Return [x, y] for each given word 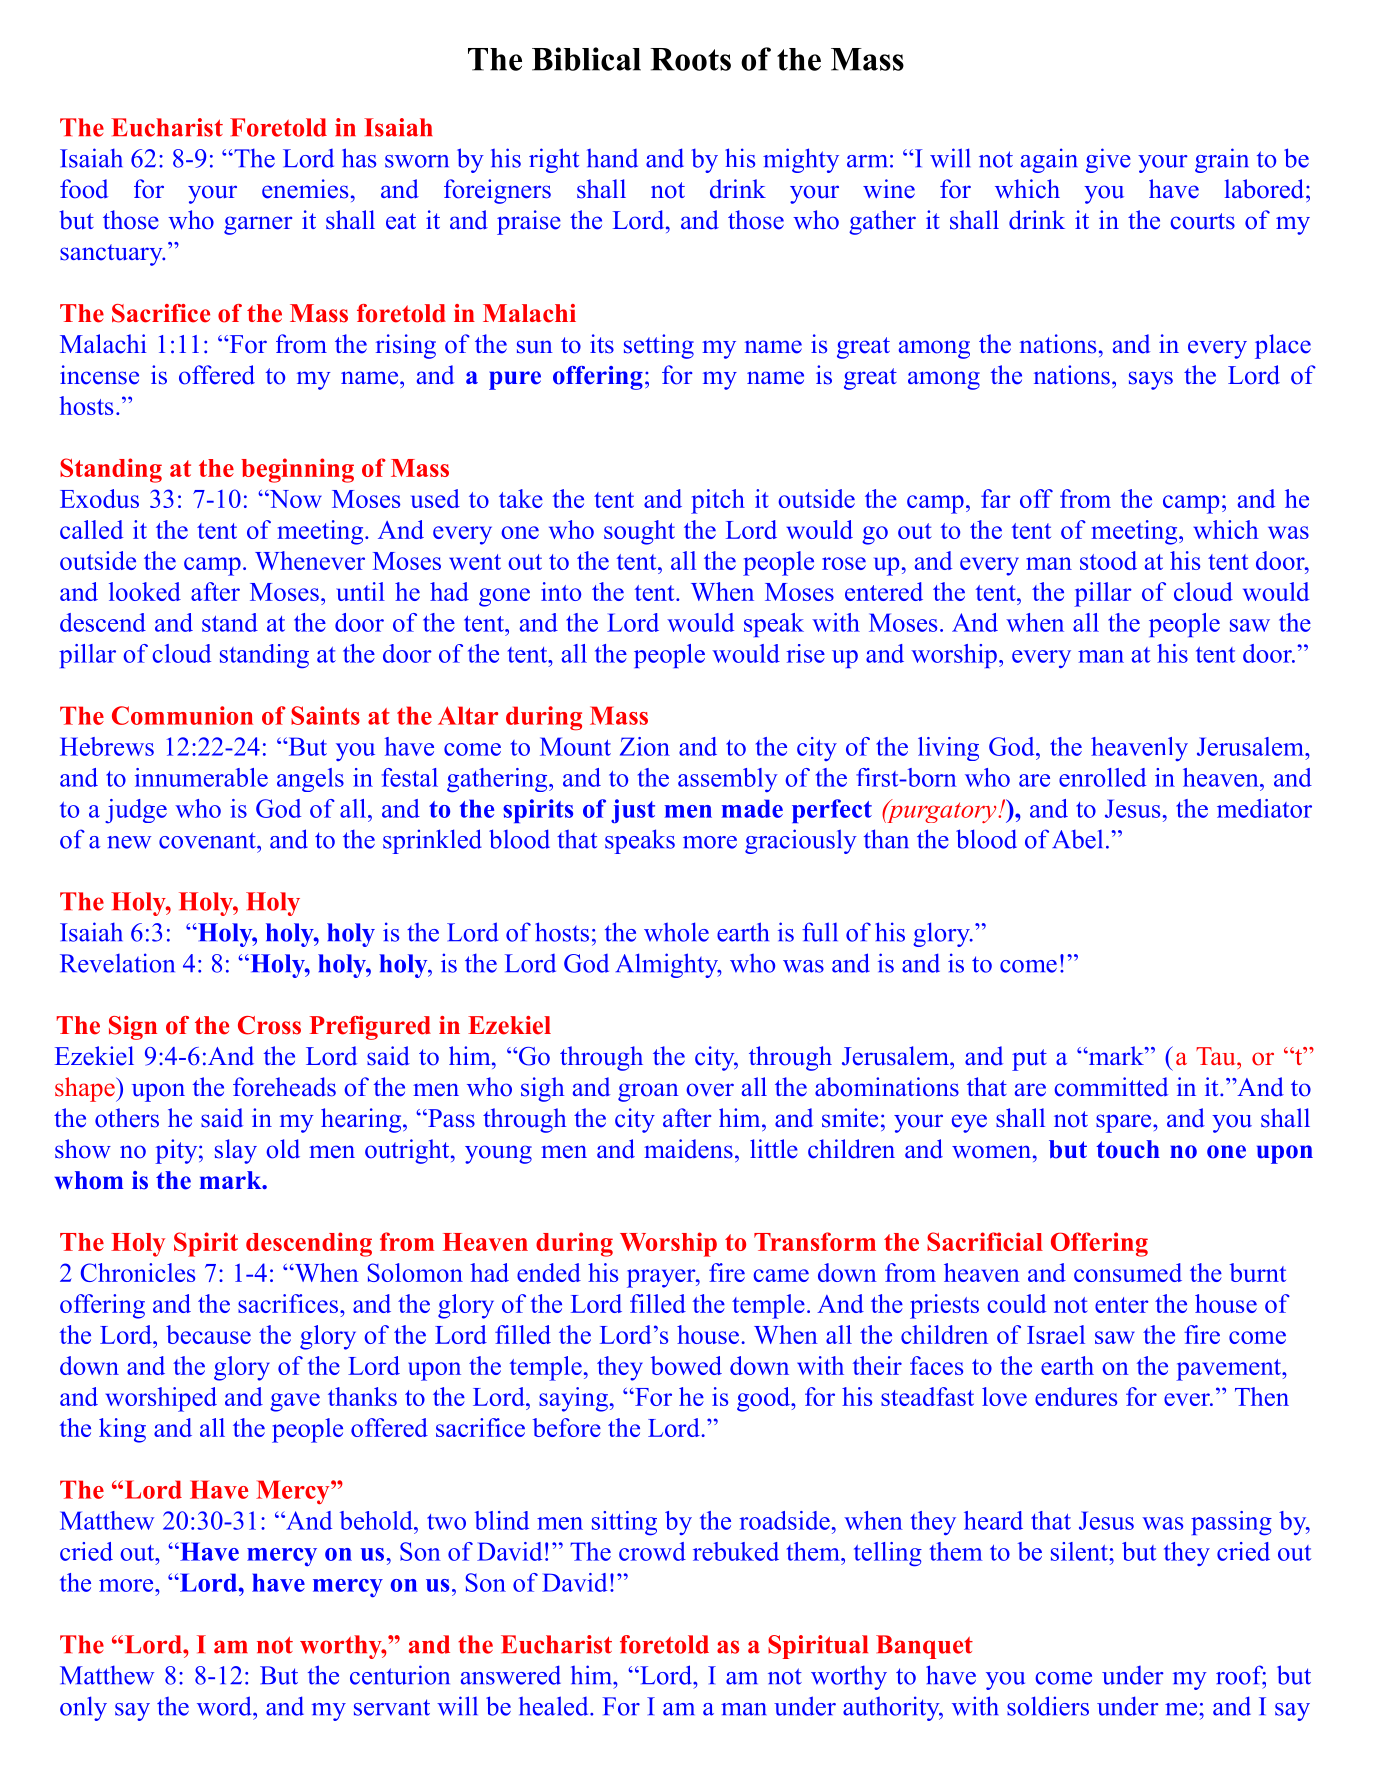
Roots [690, 59]
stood [1108, 560]
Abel [1077, 839]
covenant [208, 840]
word [225, 1706]
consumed [1128, 1272]
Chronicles [138, 1272]
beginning [297, 470]
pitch [718, 501]
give [1108, 160]
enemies [305, 189]
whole [676, 932]
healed [555, 1706]
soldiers [1048, 1706]
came [781, 1275]
